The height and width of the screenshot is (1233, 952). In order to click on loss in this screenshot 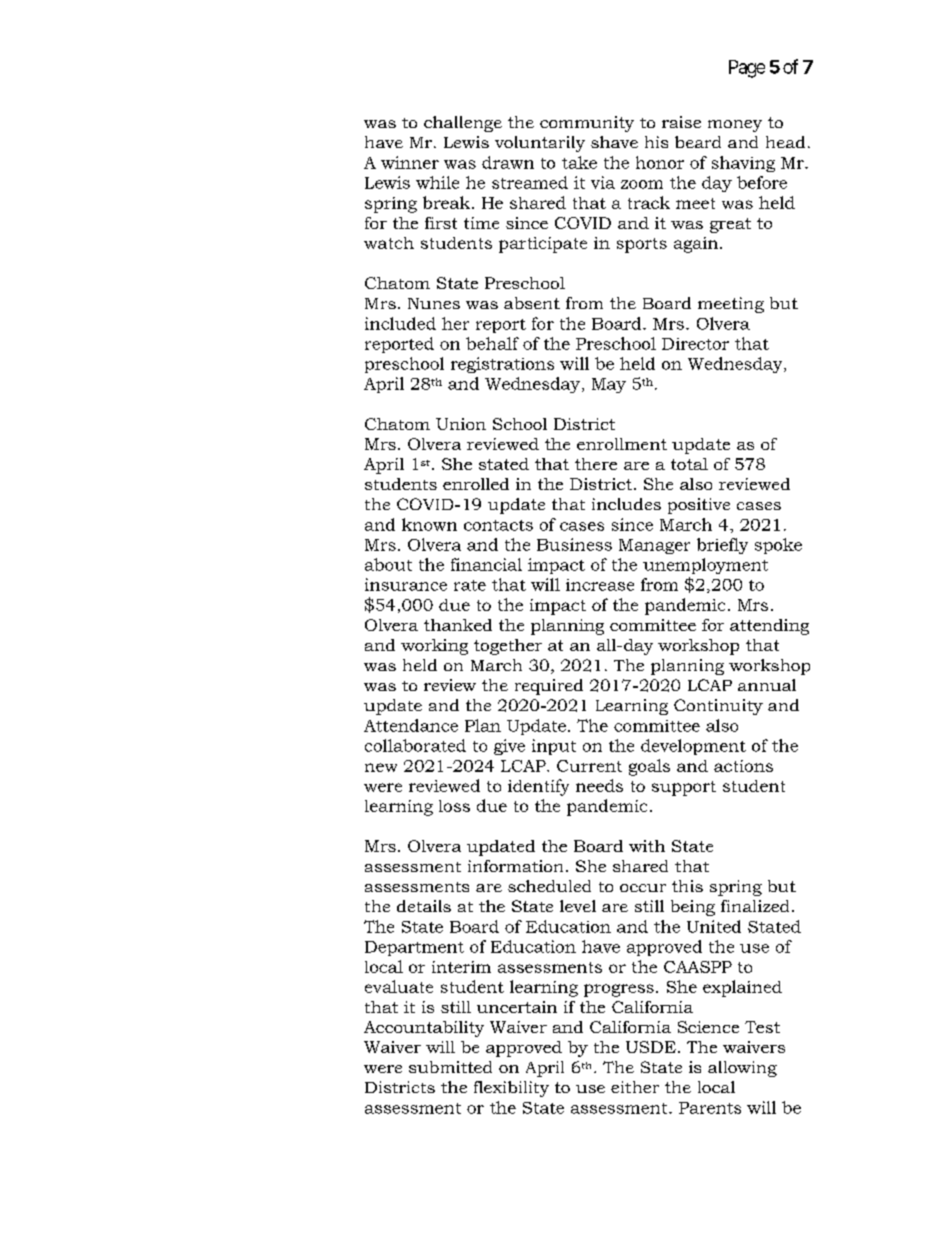, I will do `click(454, 806)`.
